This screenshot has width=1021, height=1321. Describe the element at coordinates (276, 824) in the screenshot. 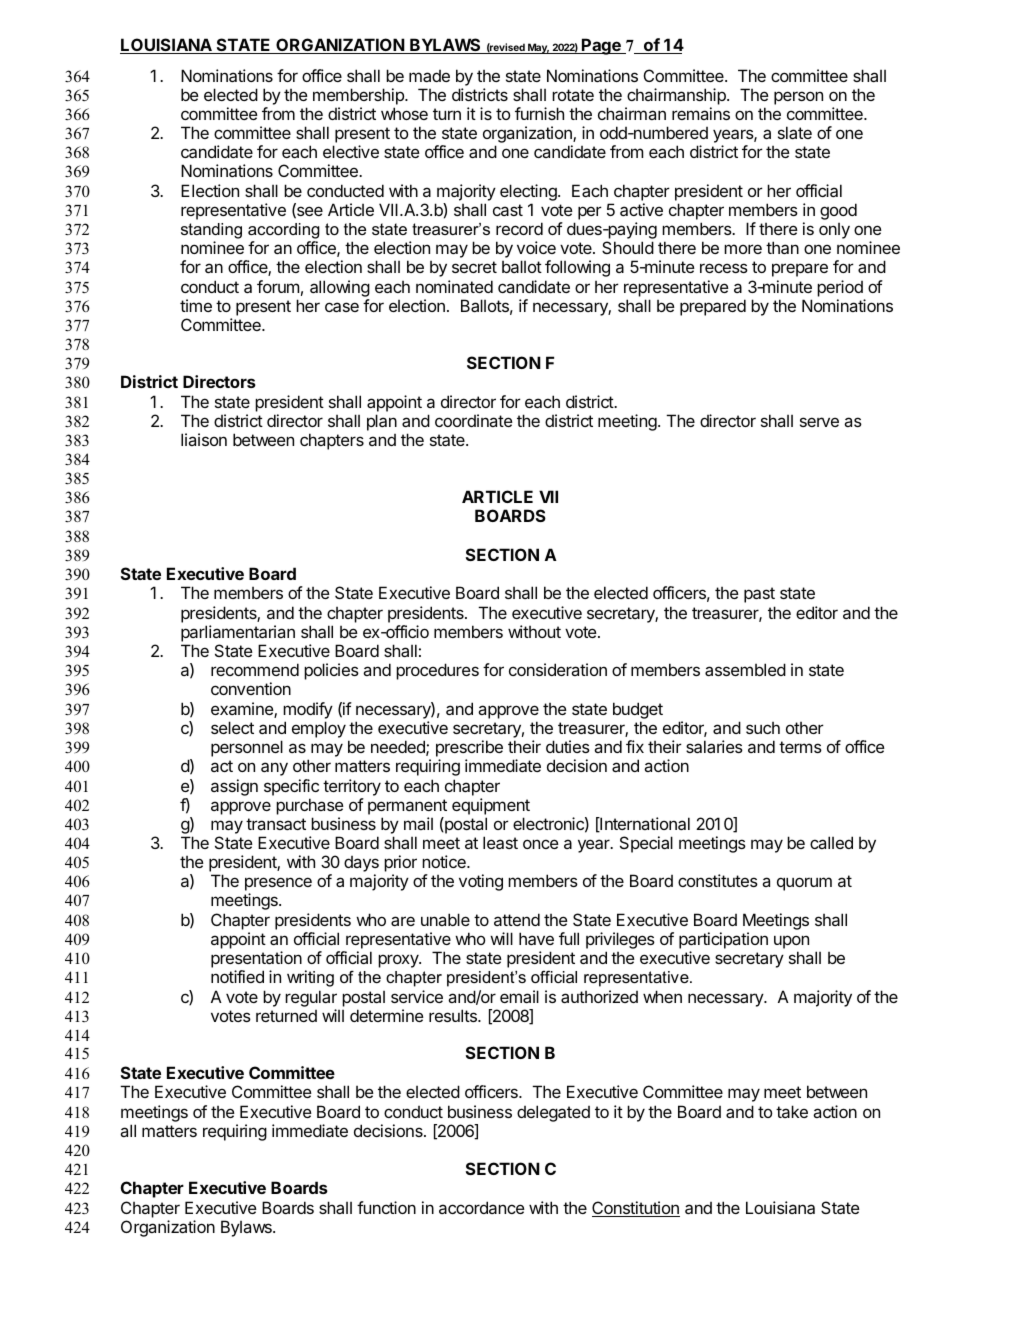

I see `transact` at that location.
